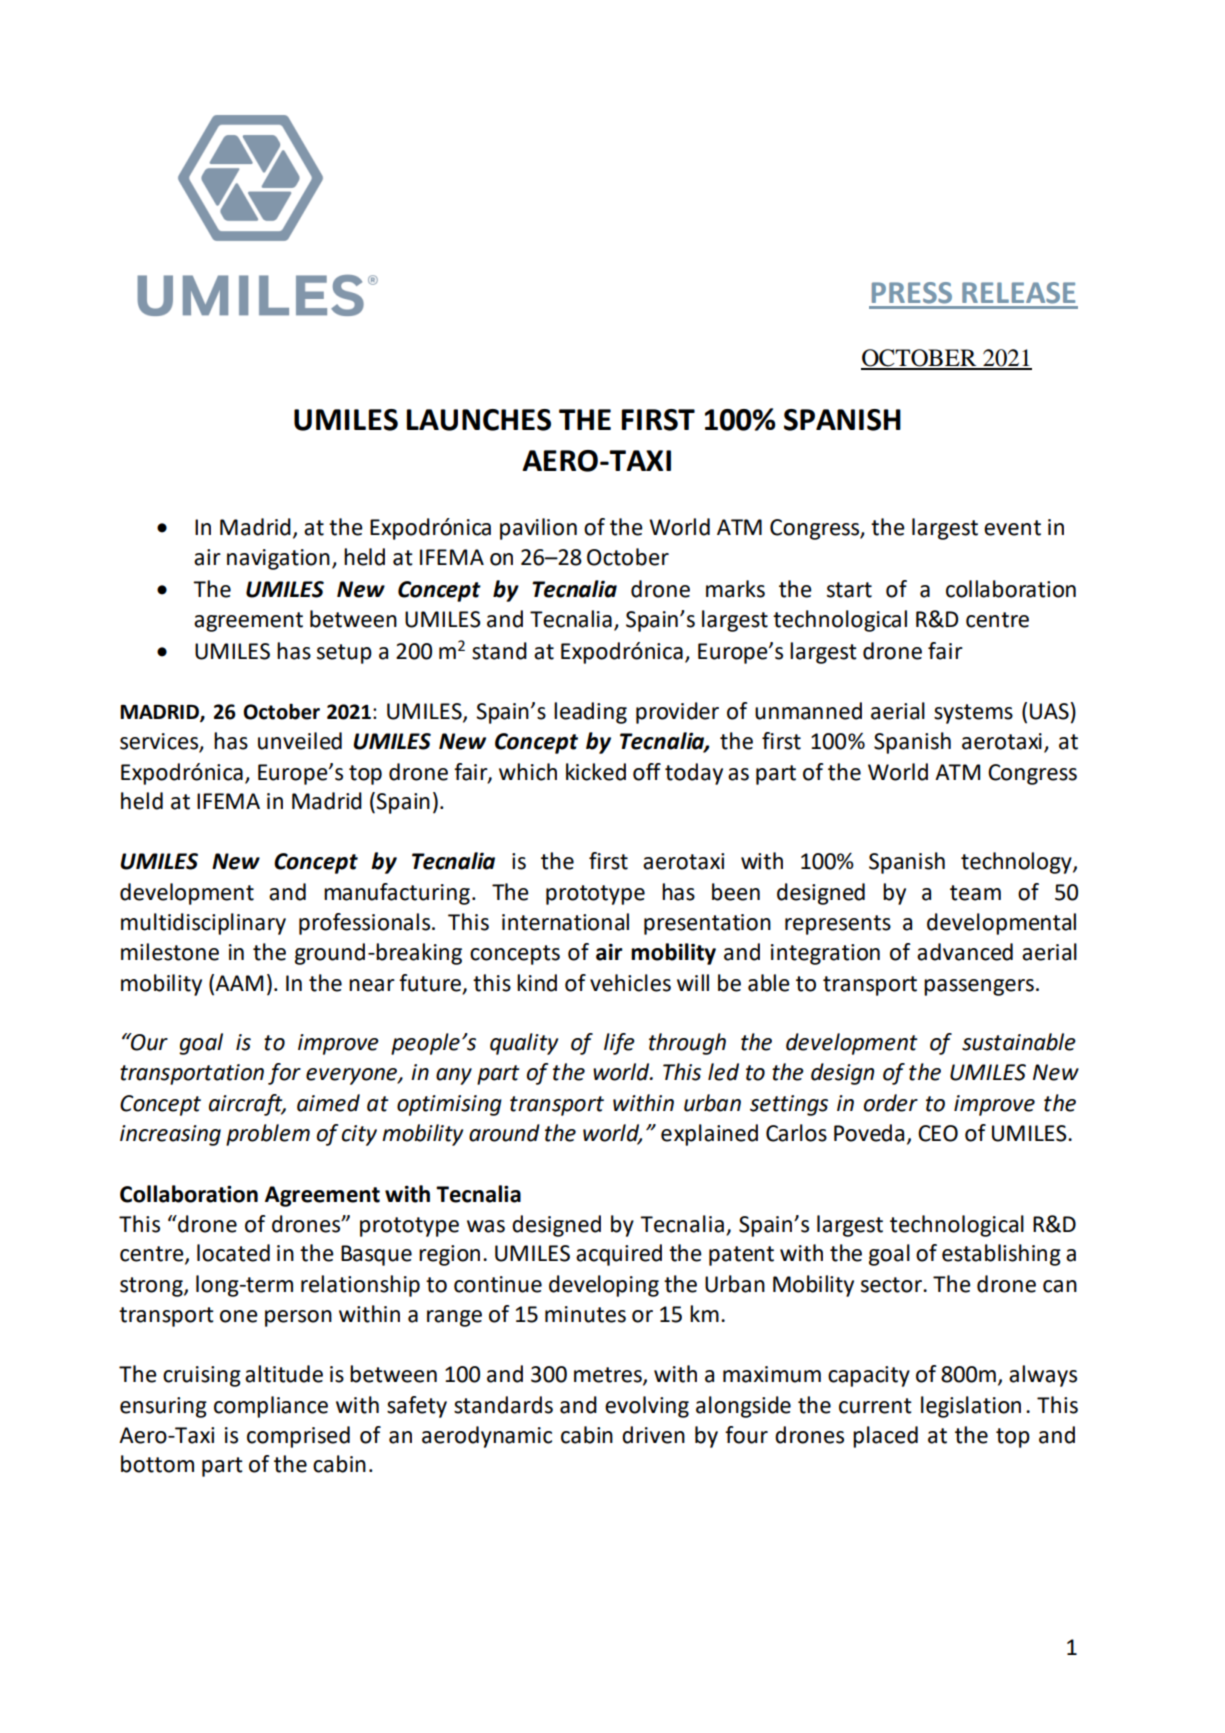  What do you see at coordinates (596, 772) in the page?
I see `kicked` at bounding box center [596, 772].
